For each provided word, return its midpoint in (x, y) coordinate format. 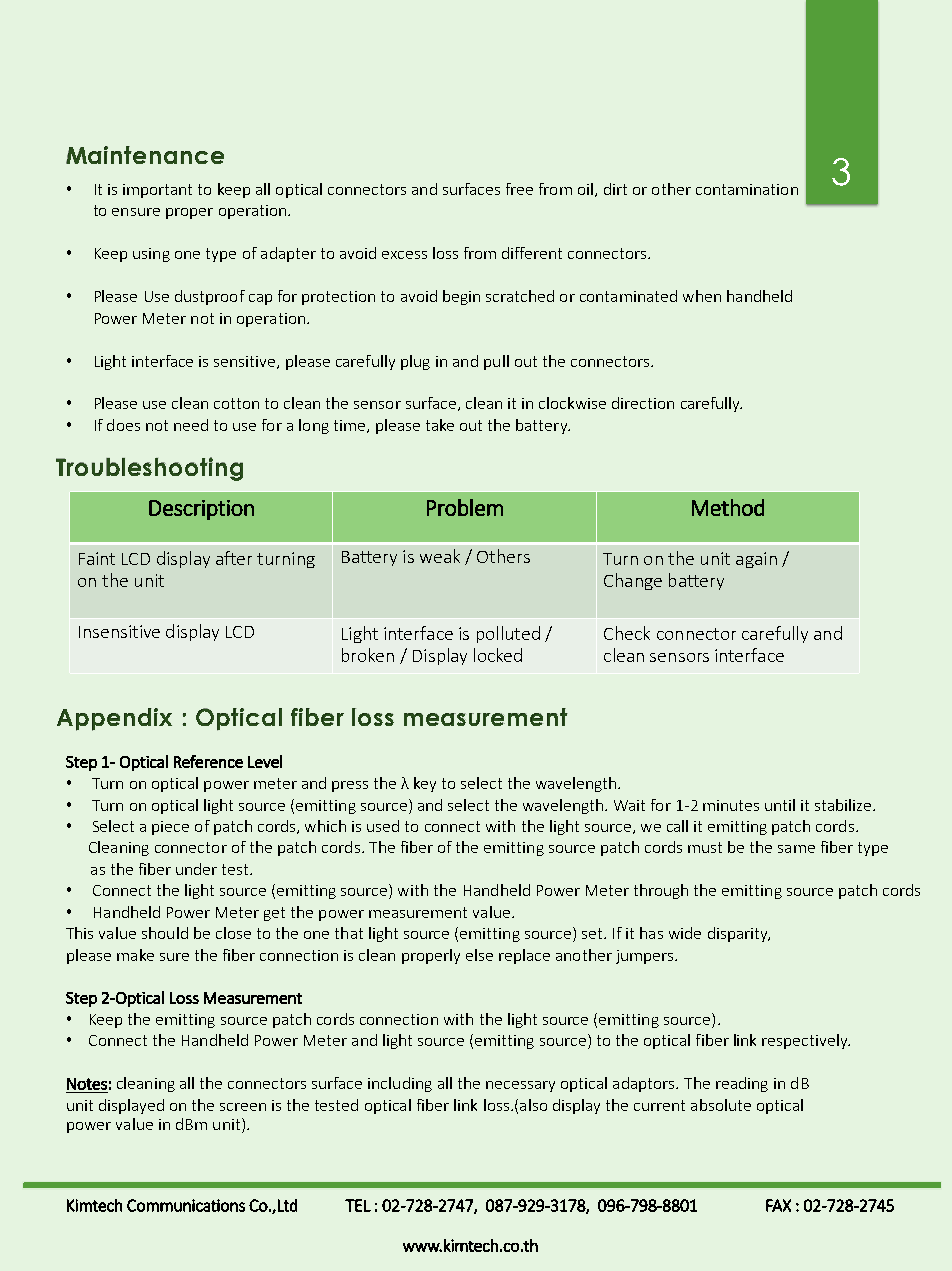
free (519, 189)
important (157, 191)
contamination (747, 189)
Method (728, 507)
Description (201, 510)
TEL (358, 1205)
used (383, 826)
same (796, 849)
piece (170, 828)
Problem (465, 507)
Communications (186, 1205)
